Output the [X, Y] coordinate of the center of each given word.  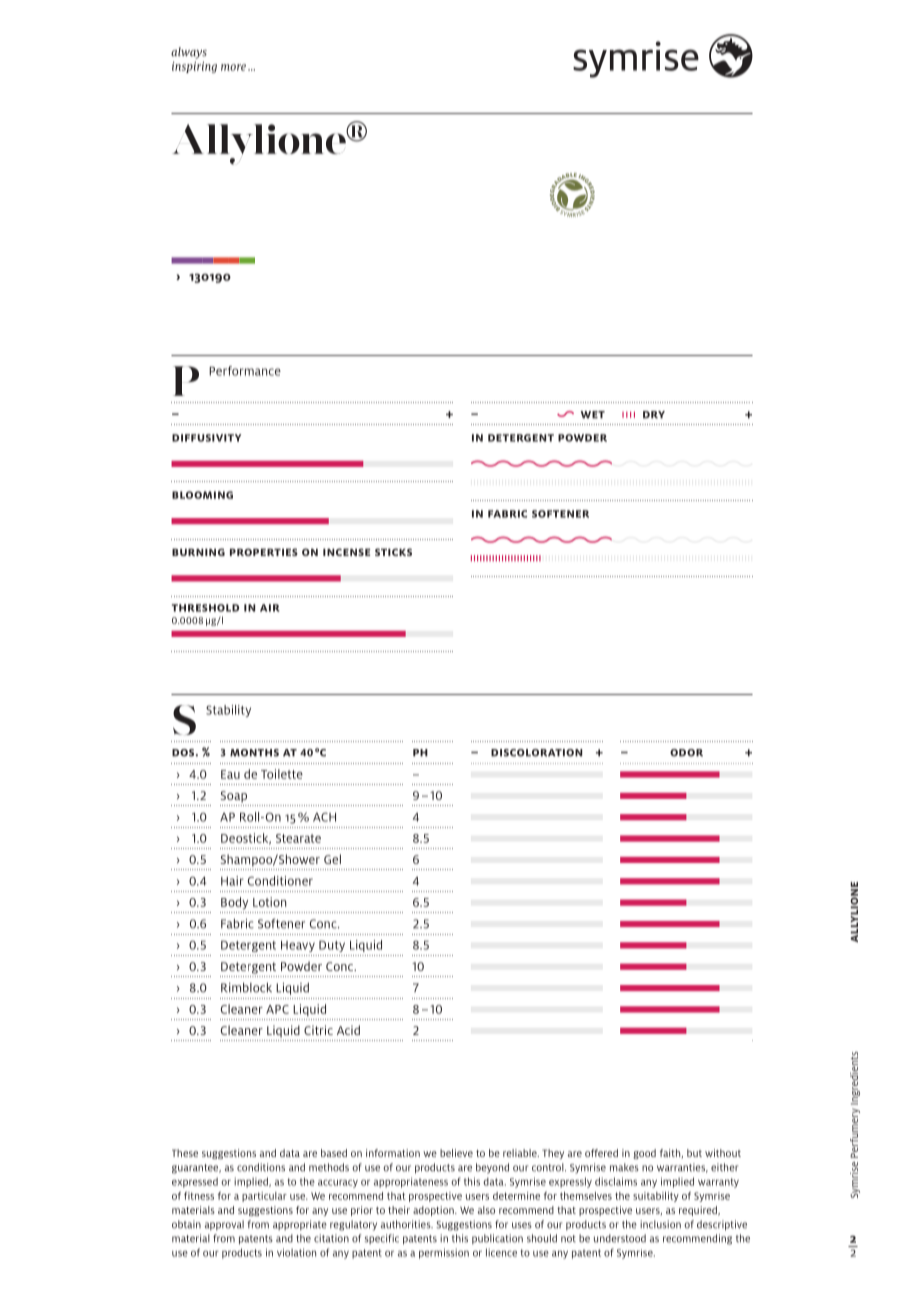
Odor [686, 753]
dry [654, 415]
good [644, 1154]
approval [224, 1225]
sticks [393, 552]
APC [277, 1009]
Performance [245, 371]
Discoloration [536, 753]
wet [593, 415]
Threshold [205, 608]
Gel [332, 859]
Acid [348, 1030]
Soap [234, 797]
